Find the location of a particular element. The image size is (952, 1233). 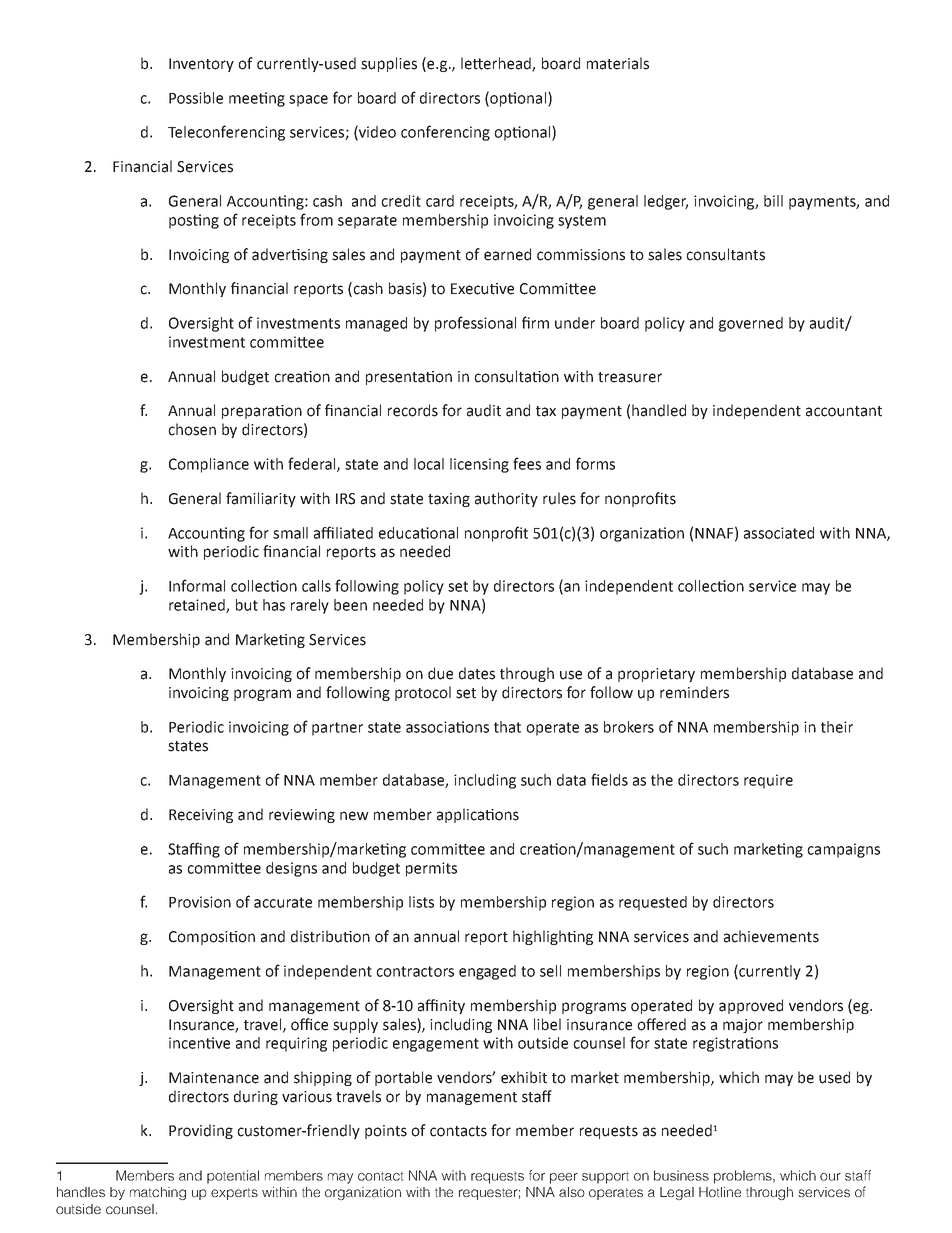

bill is located at coordinates (773, 201).
